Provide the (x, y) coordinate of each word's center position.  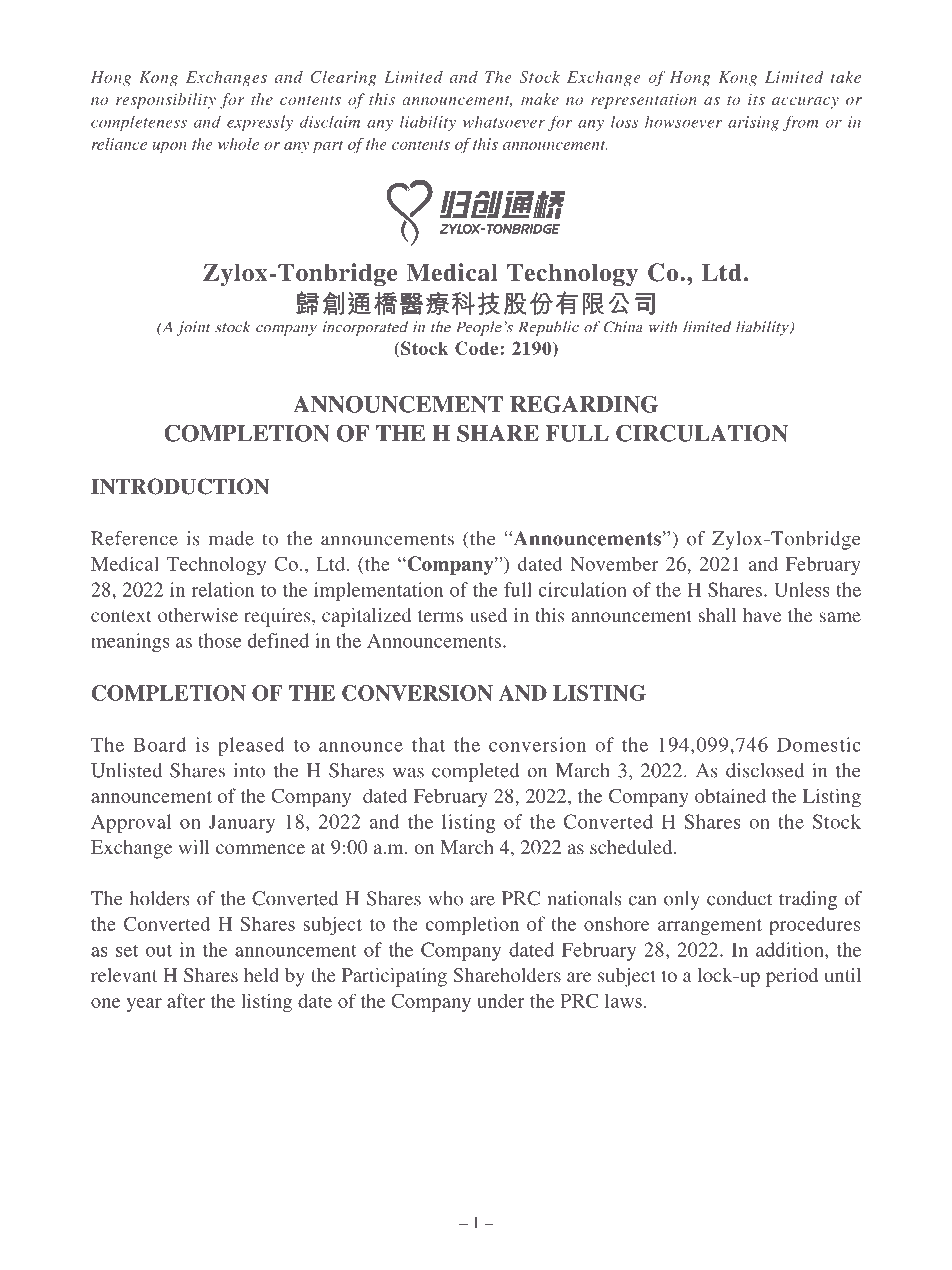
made (231, 538)
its (756, 99)
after (186, 1000)
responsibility (166, 101)
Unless (802, 589)
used (488, 615)
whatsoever (504, 121)
